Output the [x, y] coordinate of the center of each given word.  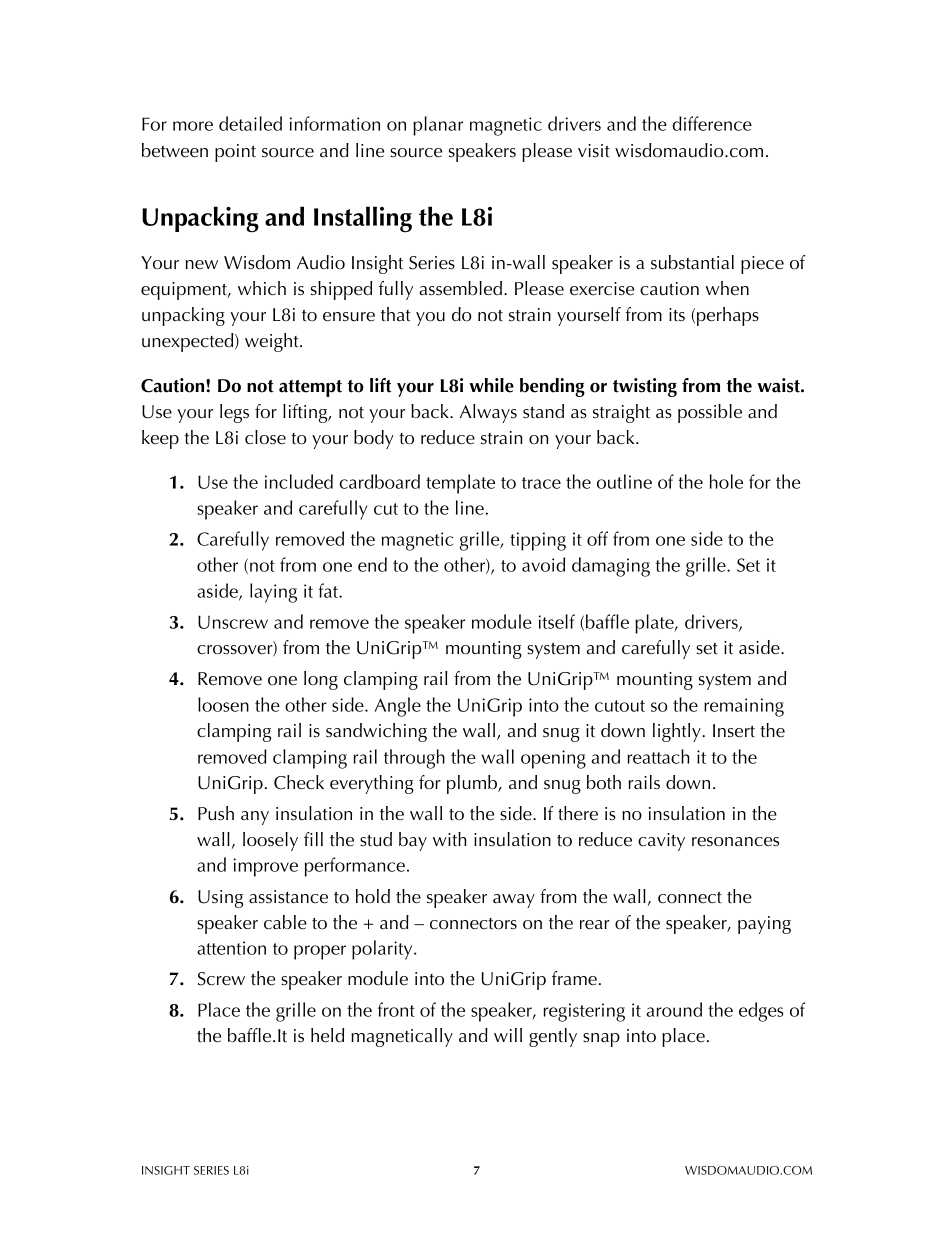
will [508, 1035]
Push [216, 813]
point [235, 153]
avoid [543, 564]
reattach [659, 756]
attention [231, 948]
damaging [611, 567]
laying [273, 593]
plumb [473, 784]
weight [273, 342]
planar [438, 126]
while [492, 385]
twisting [645, 387]
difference [712, 123]
